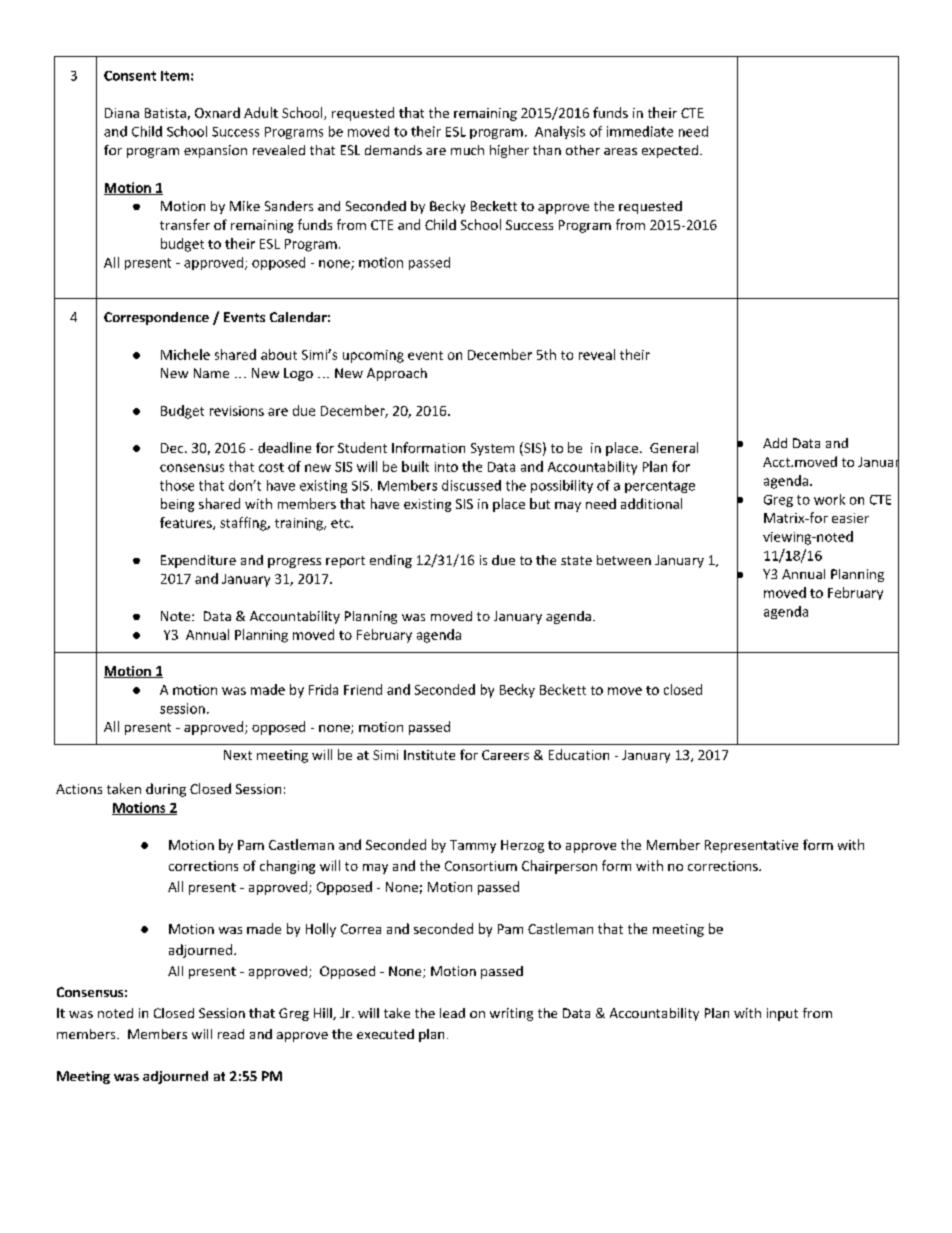  Describe the element at coordinates (198, 561) in the screenshot. I see `Expenditure` at that location.
